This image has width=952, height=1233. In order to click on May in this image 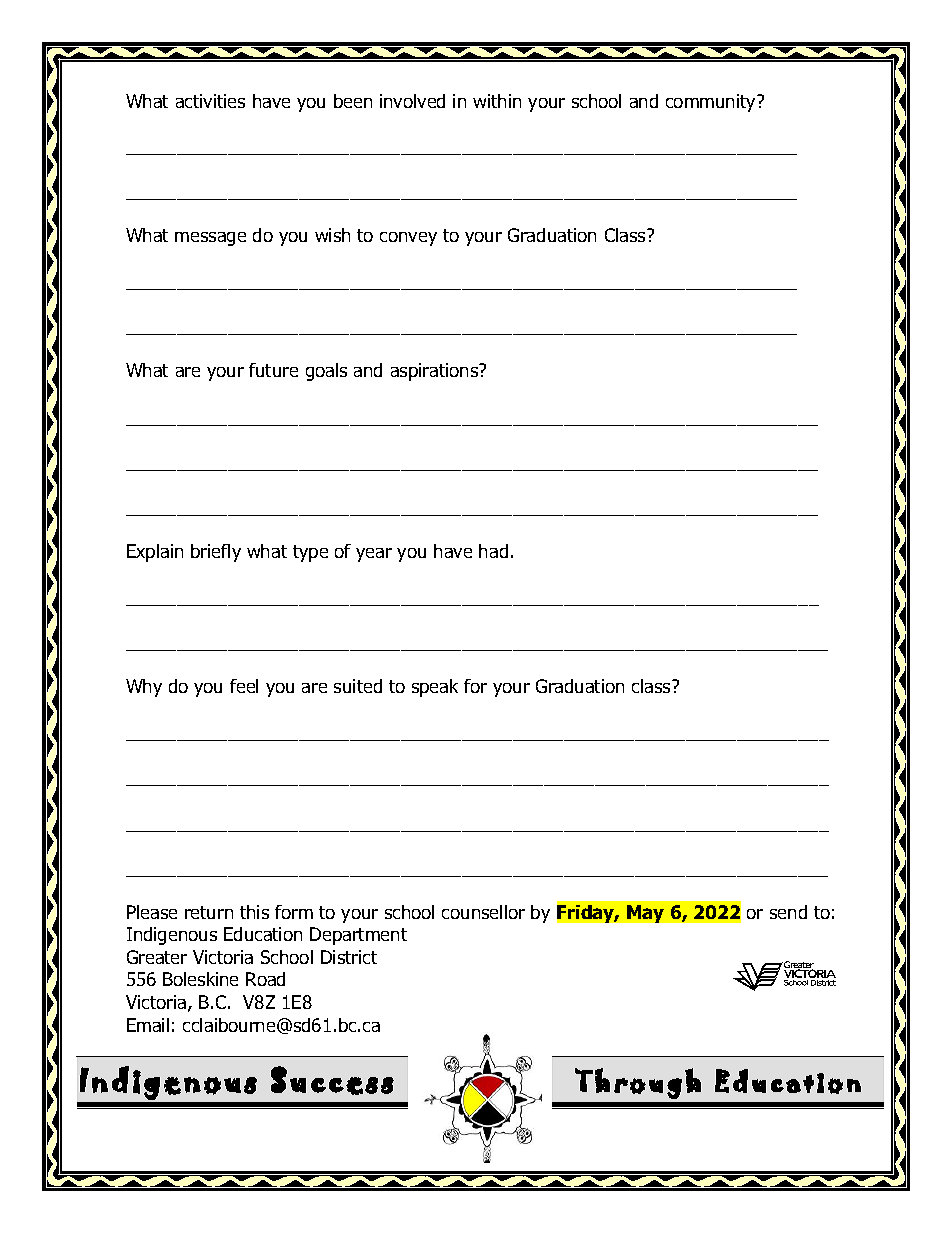, I will do `click(645, 914)`.
